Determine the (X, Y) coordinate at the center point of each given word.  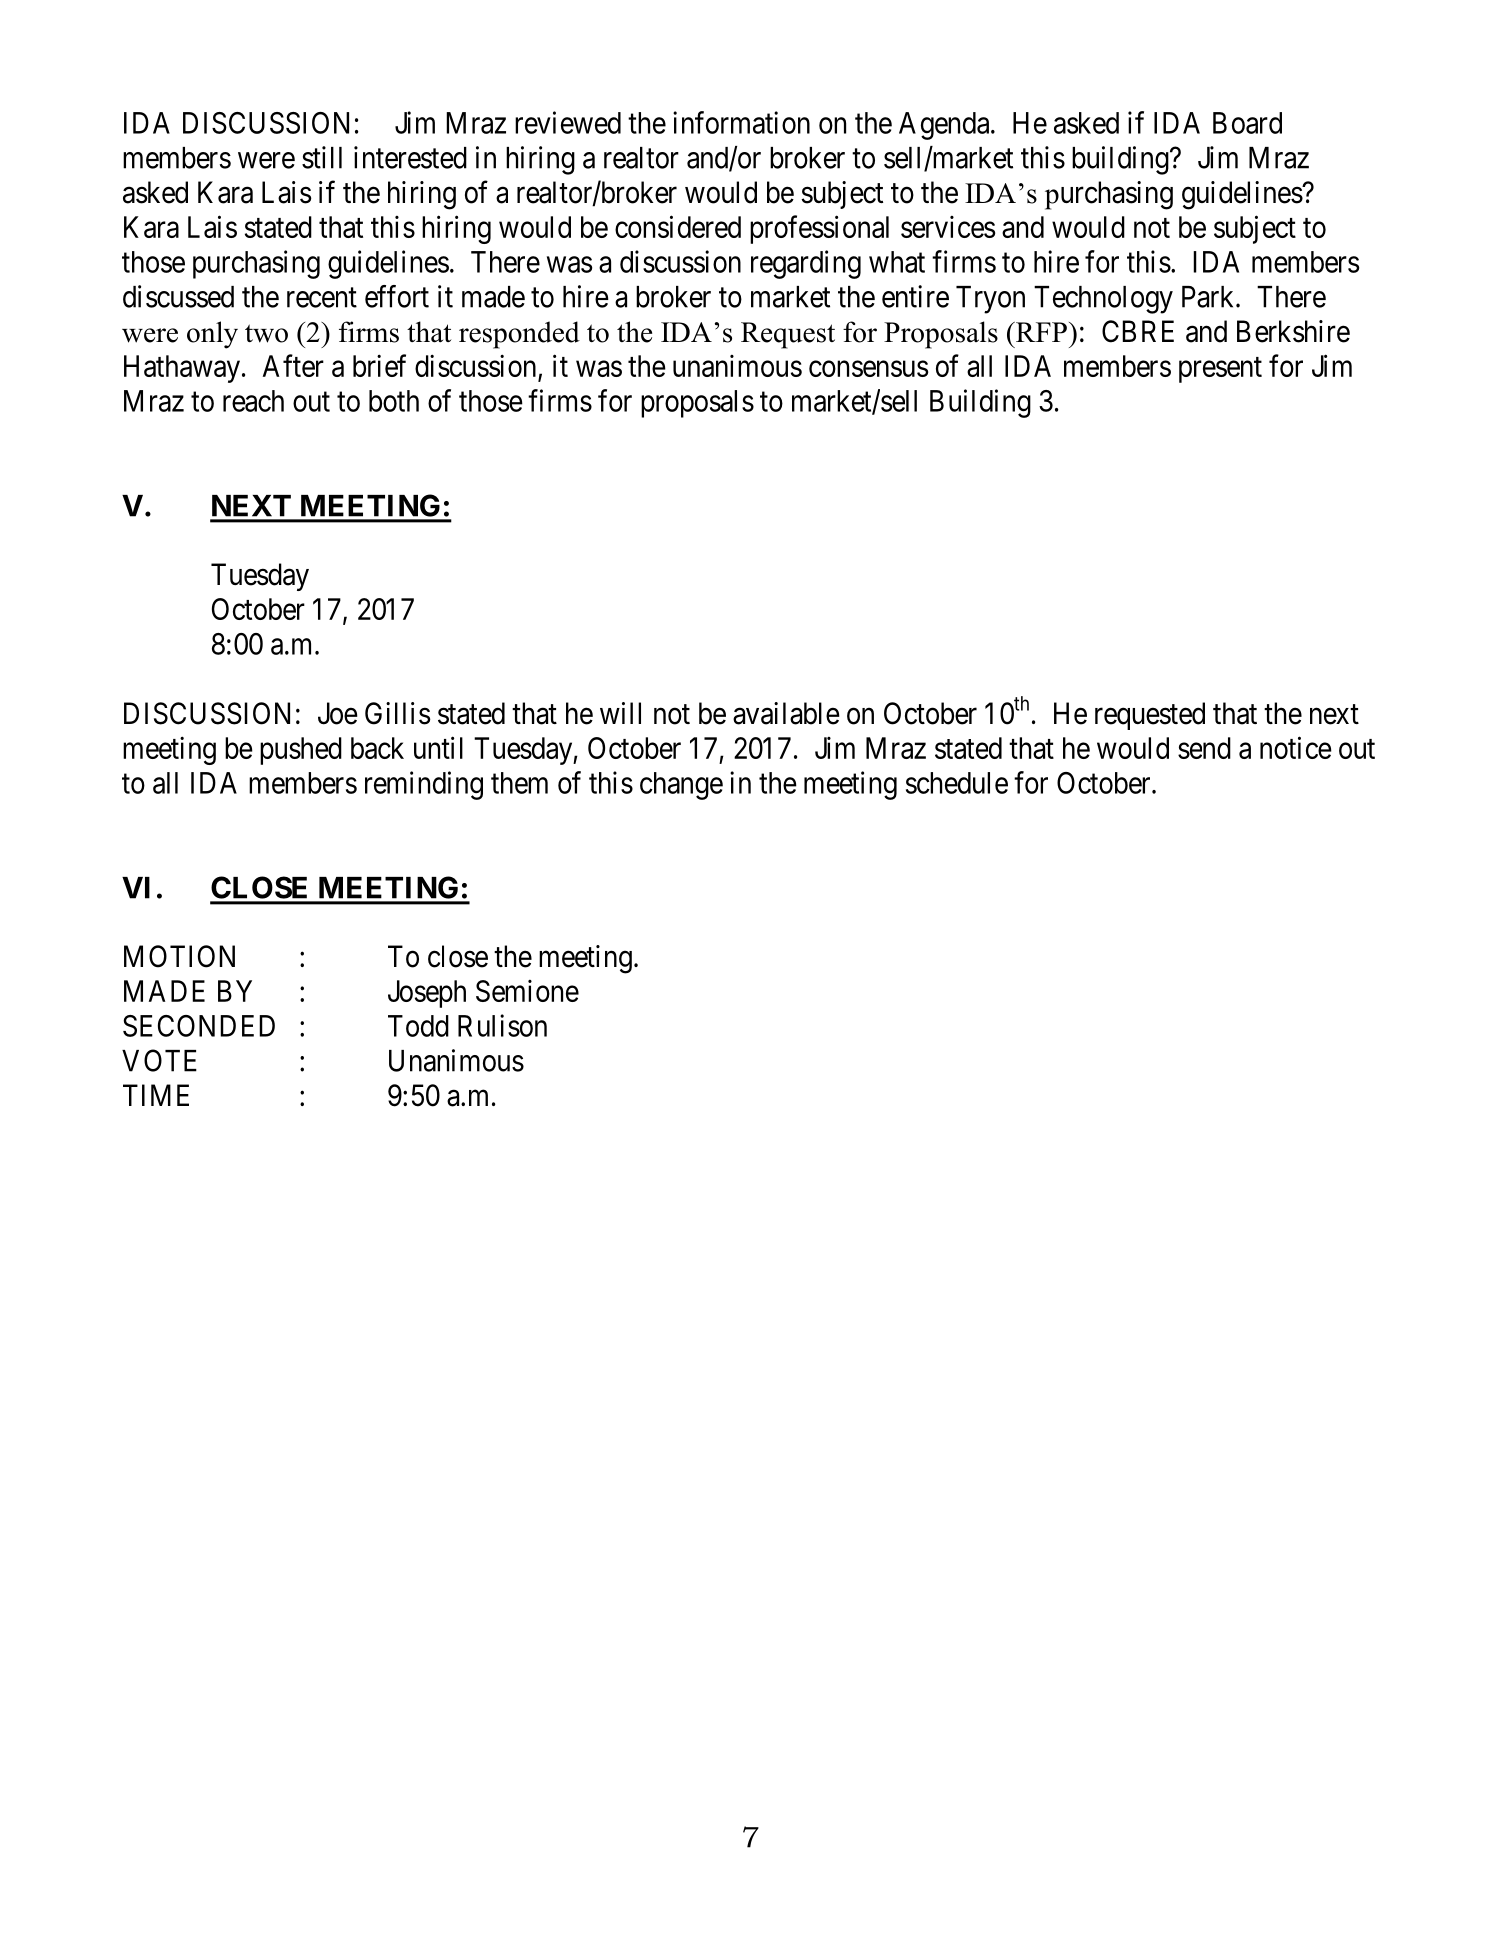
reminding (424, 785)
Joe (338, 713)
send (1204, 748)
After (293, 365)
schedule (957, 783)
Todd (418, 1026)
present (1220, 370)
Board (1247, 123)
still (322, 157)
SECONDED (199, 1026)
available (786, 713)
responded (519, 335)
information (741, 122)
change (681, 786)
